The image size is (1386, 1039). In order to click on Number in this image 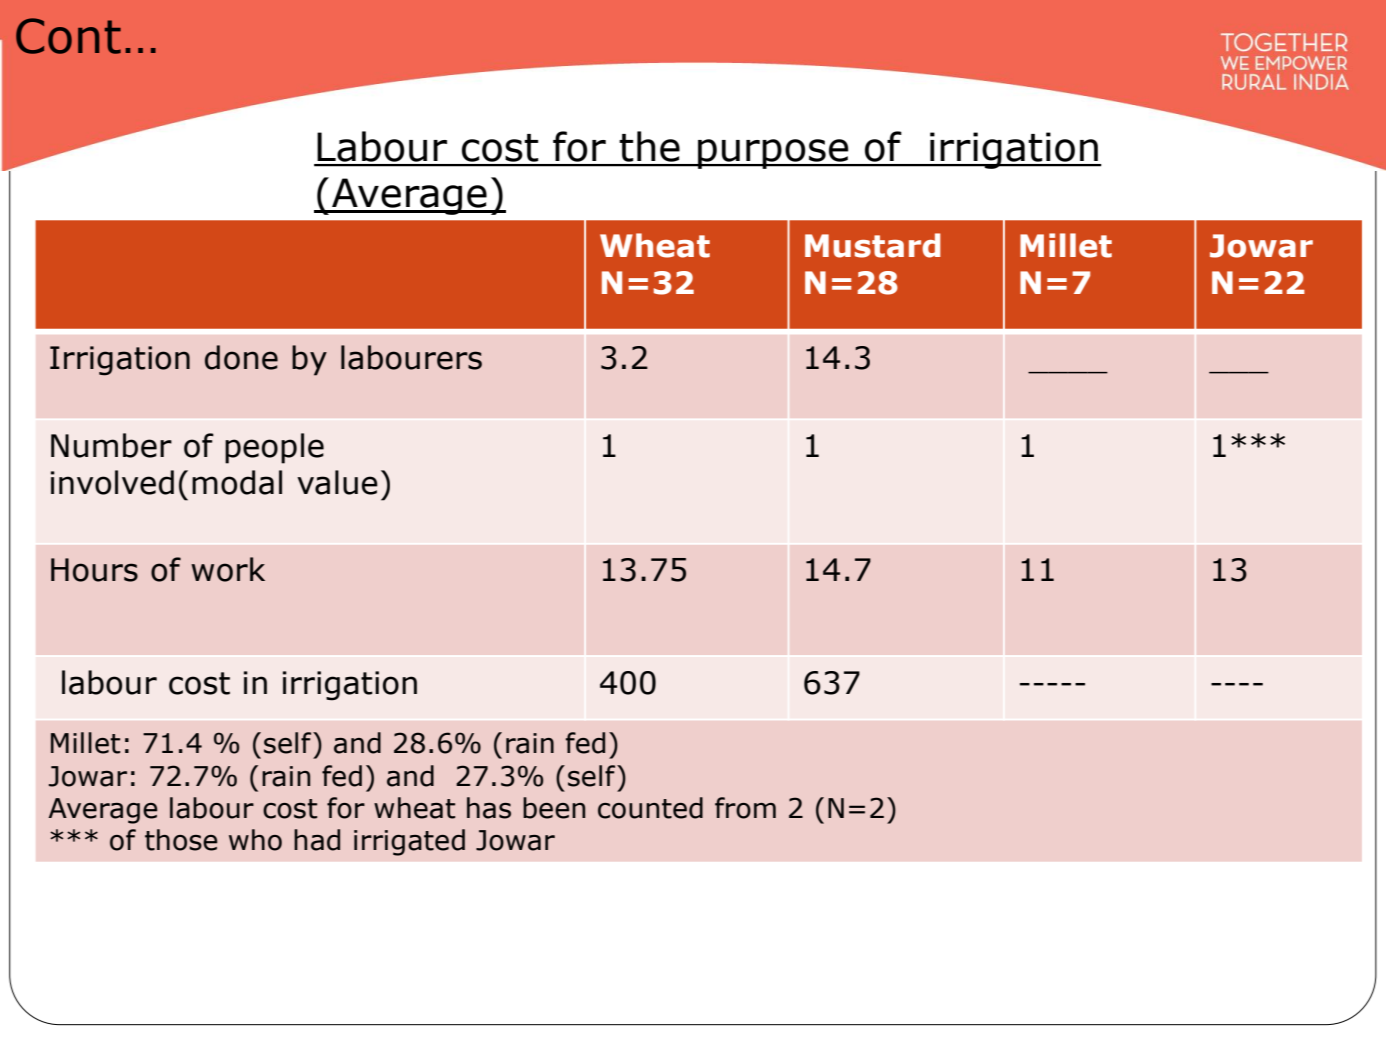, I will do `click(111, 445)`.
